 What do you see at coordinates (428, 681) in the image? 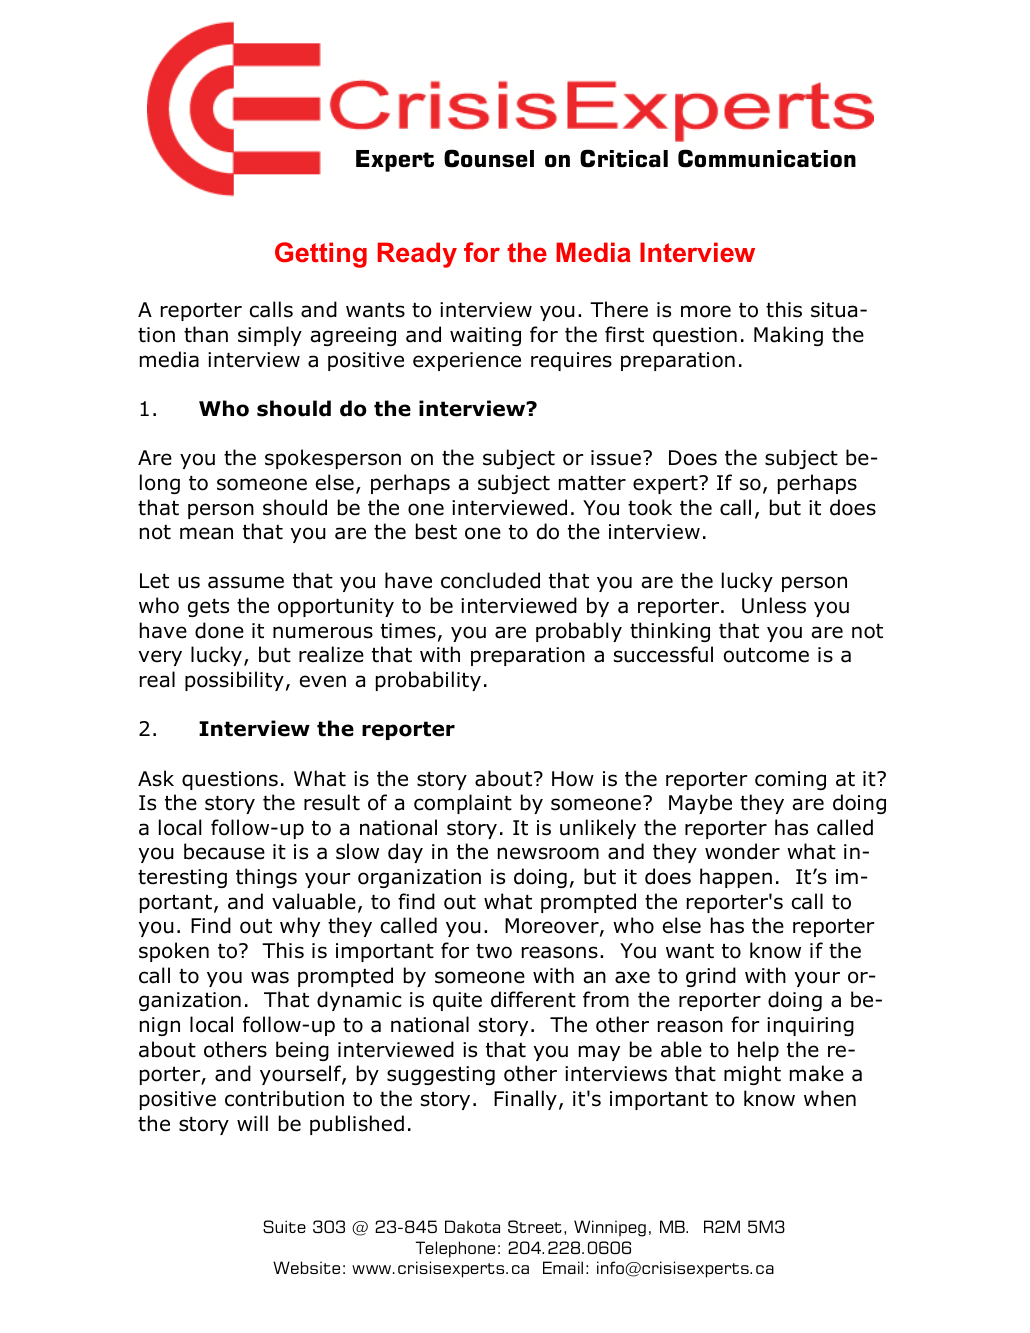
I see `probability` at bounding box center [428, 681].
